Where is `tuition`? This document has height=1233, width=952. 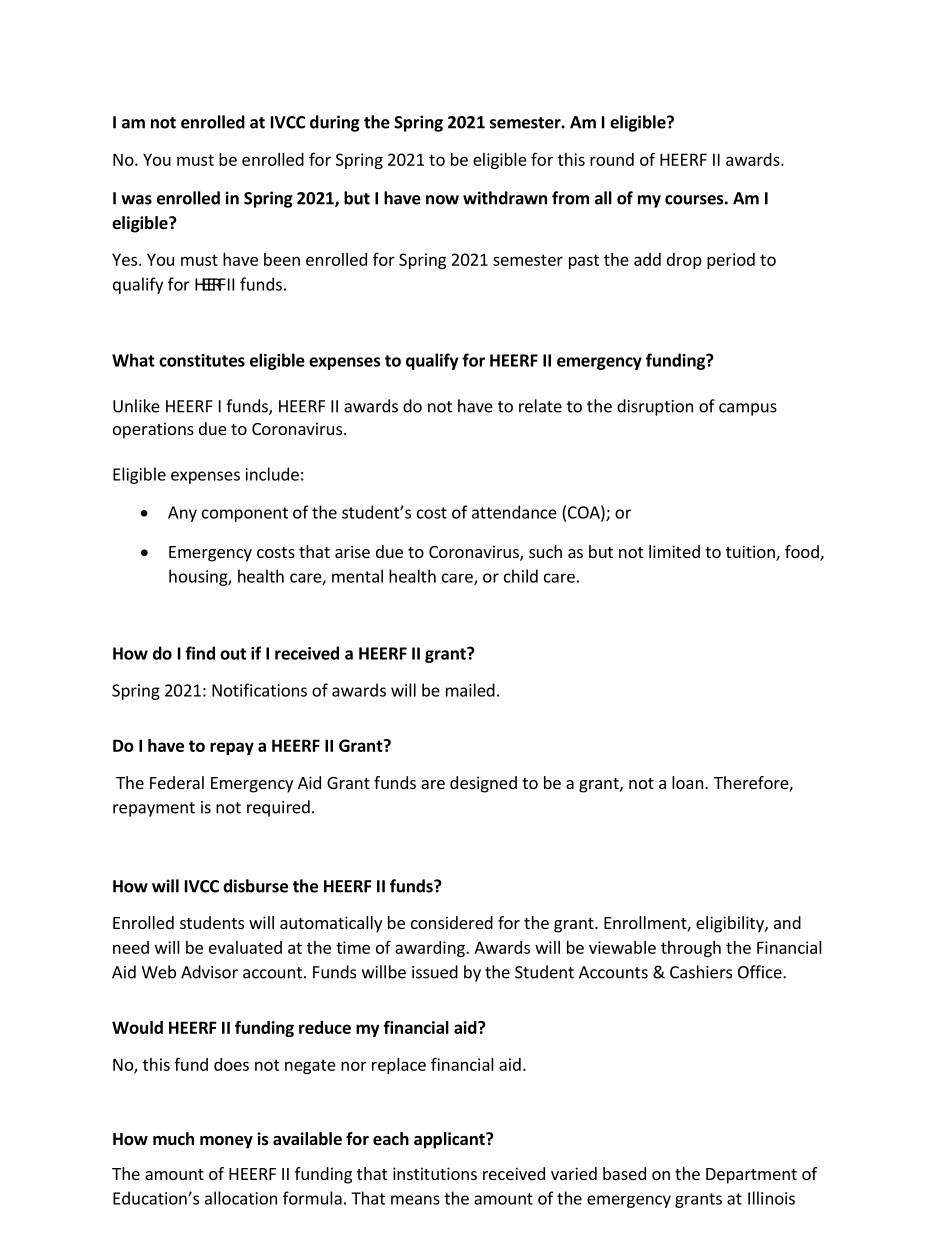 tuition is located at coordinates (751, 553).
